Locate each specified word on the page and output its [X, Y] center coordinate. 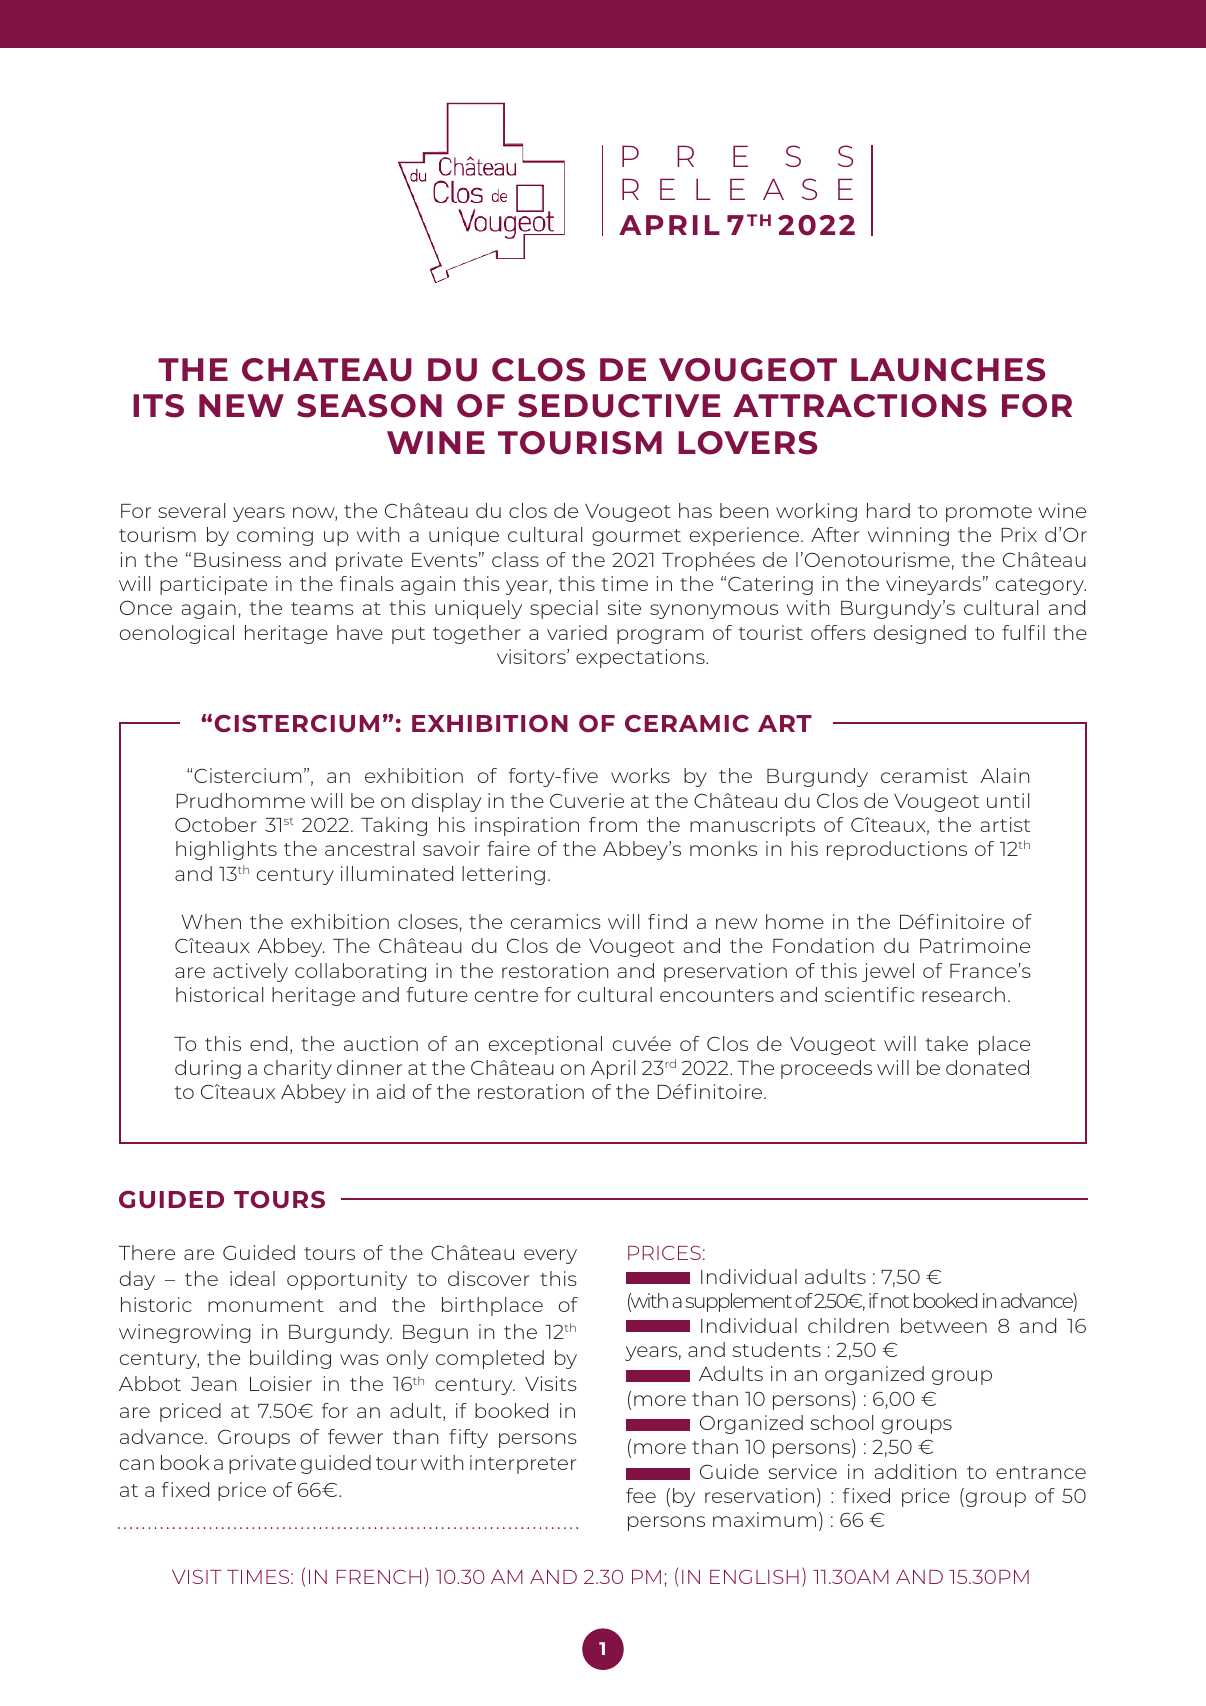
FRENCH [379, 1577]
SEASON [369, 406]
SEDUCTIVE [619, 406]
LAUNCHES [948, 370]
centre [506, 995]
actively [250, 972]
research [963, 994]
